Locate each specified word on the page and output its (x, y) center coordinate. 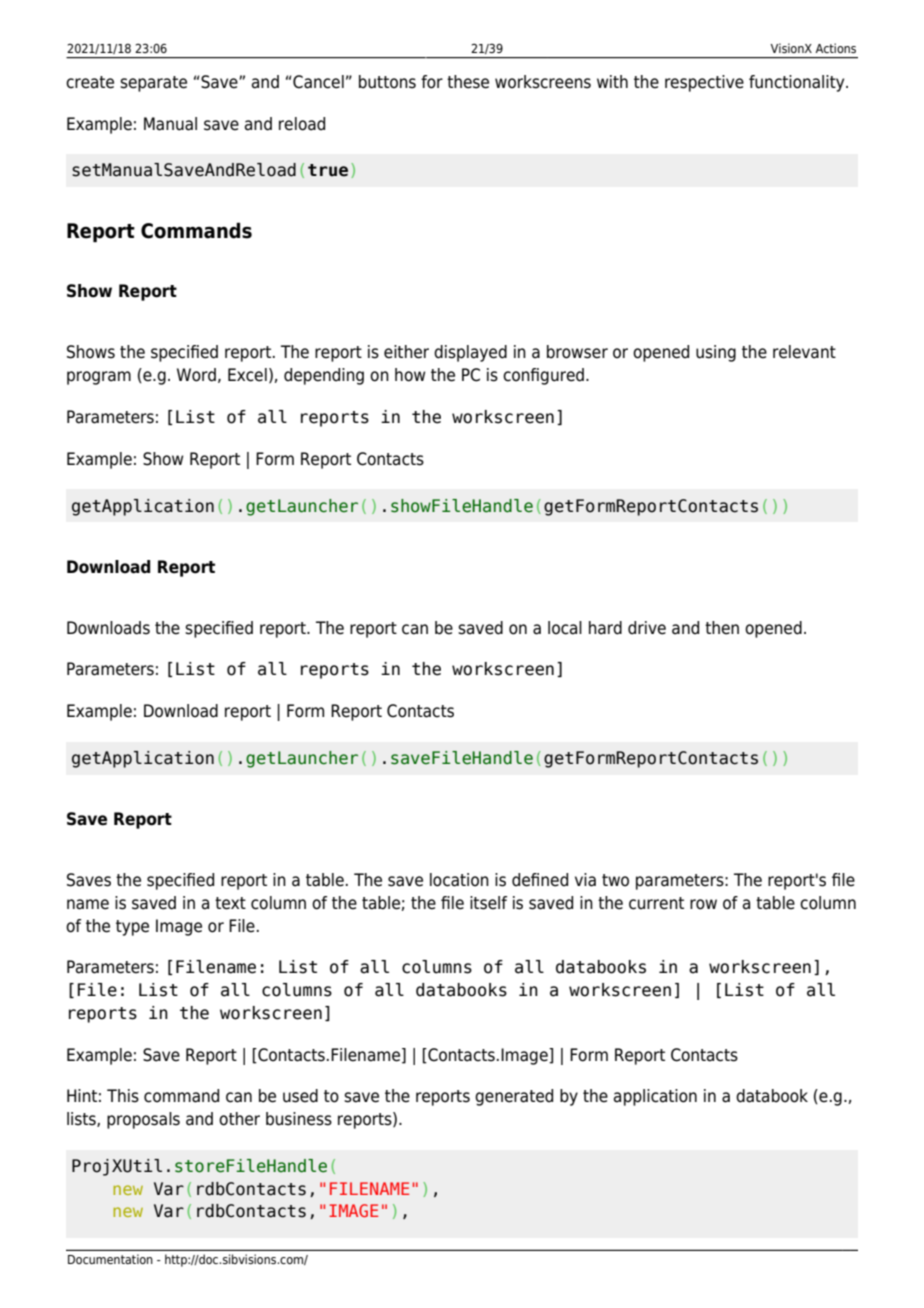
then (722, 628)
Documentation (110, 1259)
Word (196, 375)
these (468, 82)
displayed (470, 353)
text (230, 903)
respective (704, 83)
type (132, 928)
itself (488, 903)
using (716, 353)
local (565, 628)
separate (153, 84)
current (656, 903)
